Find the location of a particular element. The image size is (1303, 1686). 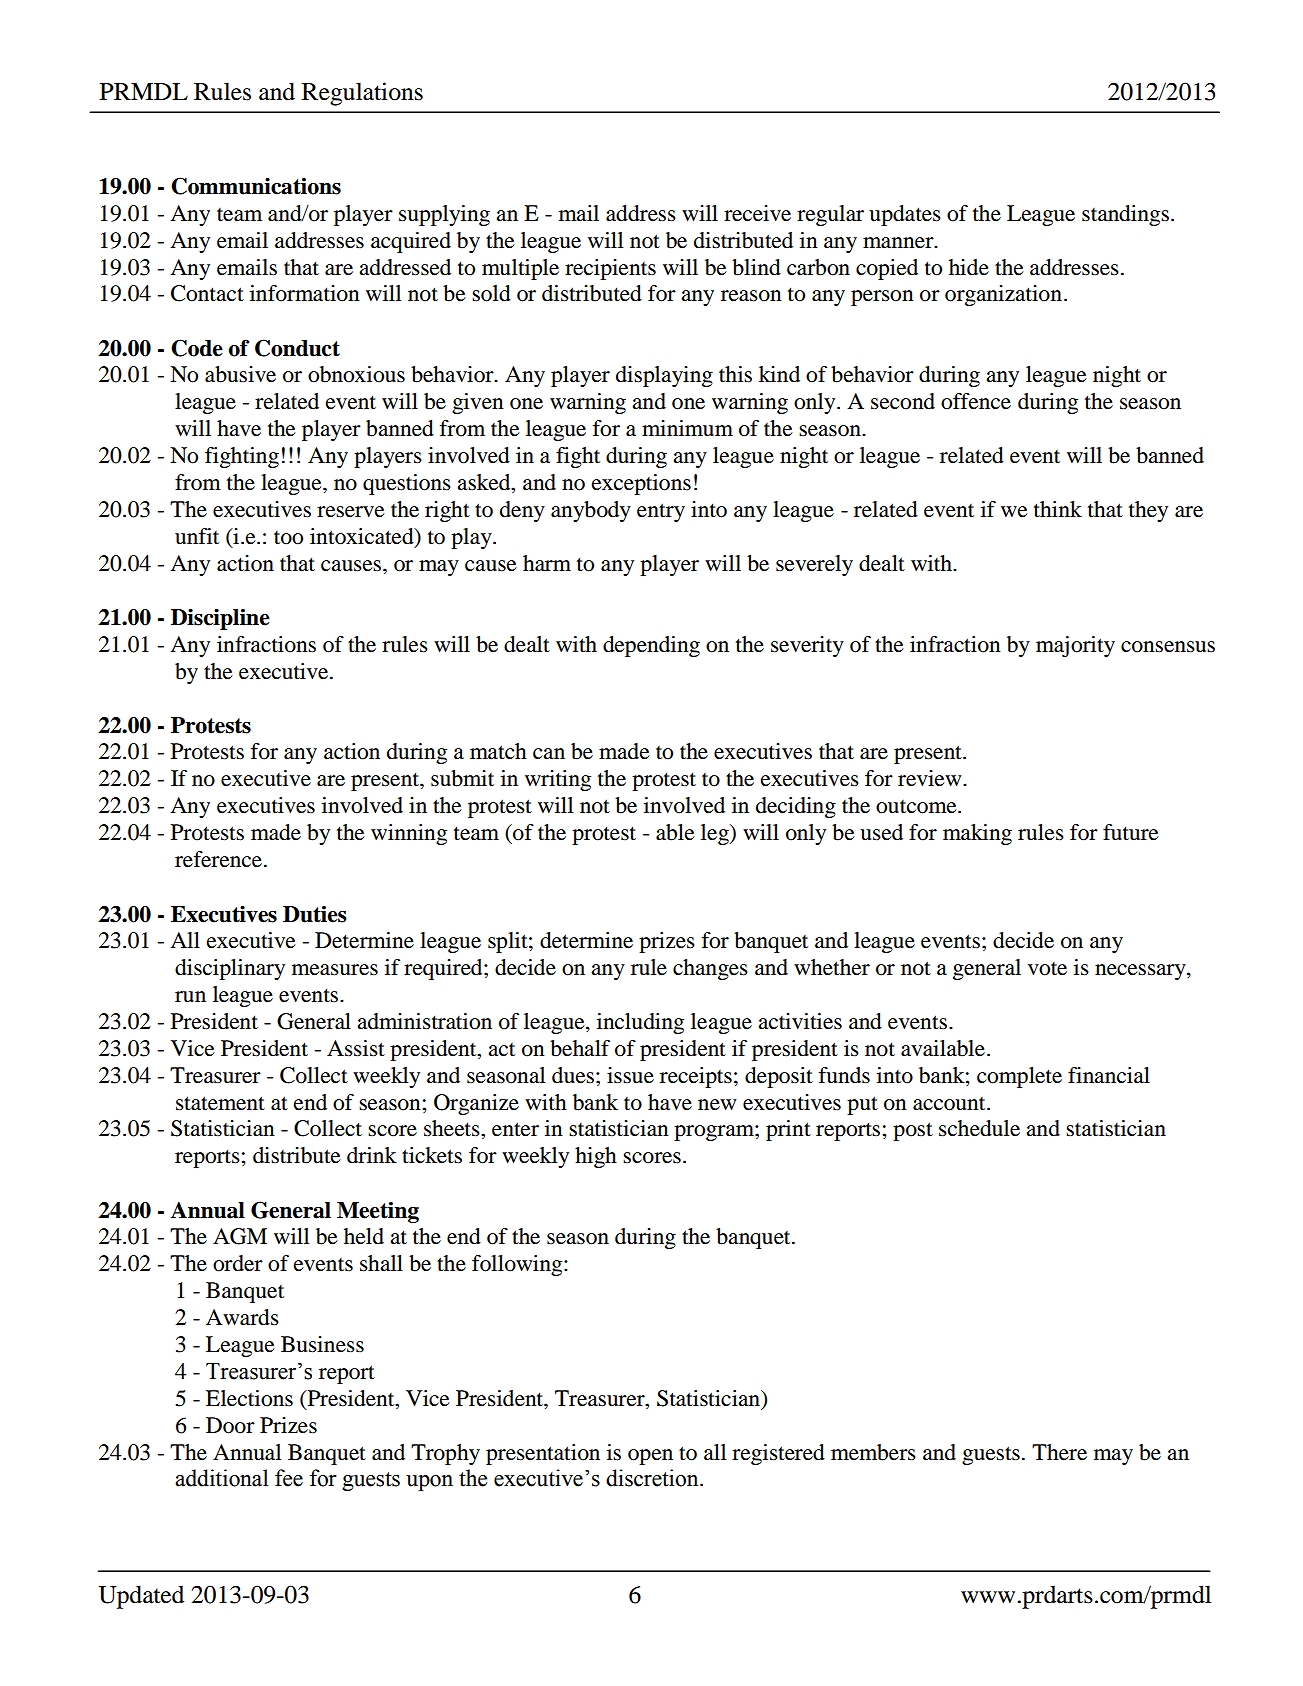

depending is located at coordinates (651, 646).
